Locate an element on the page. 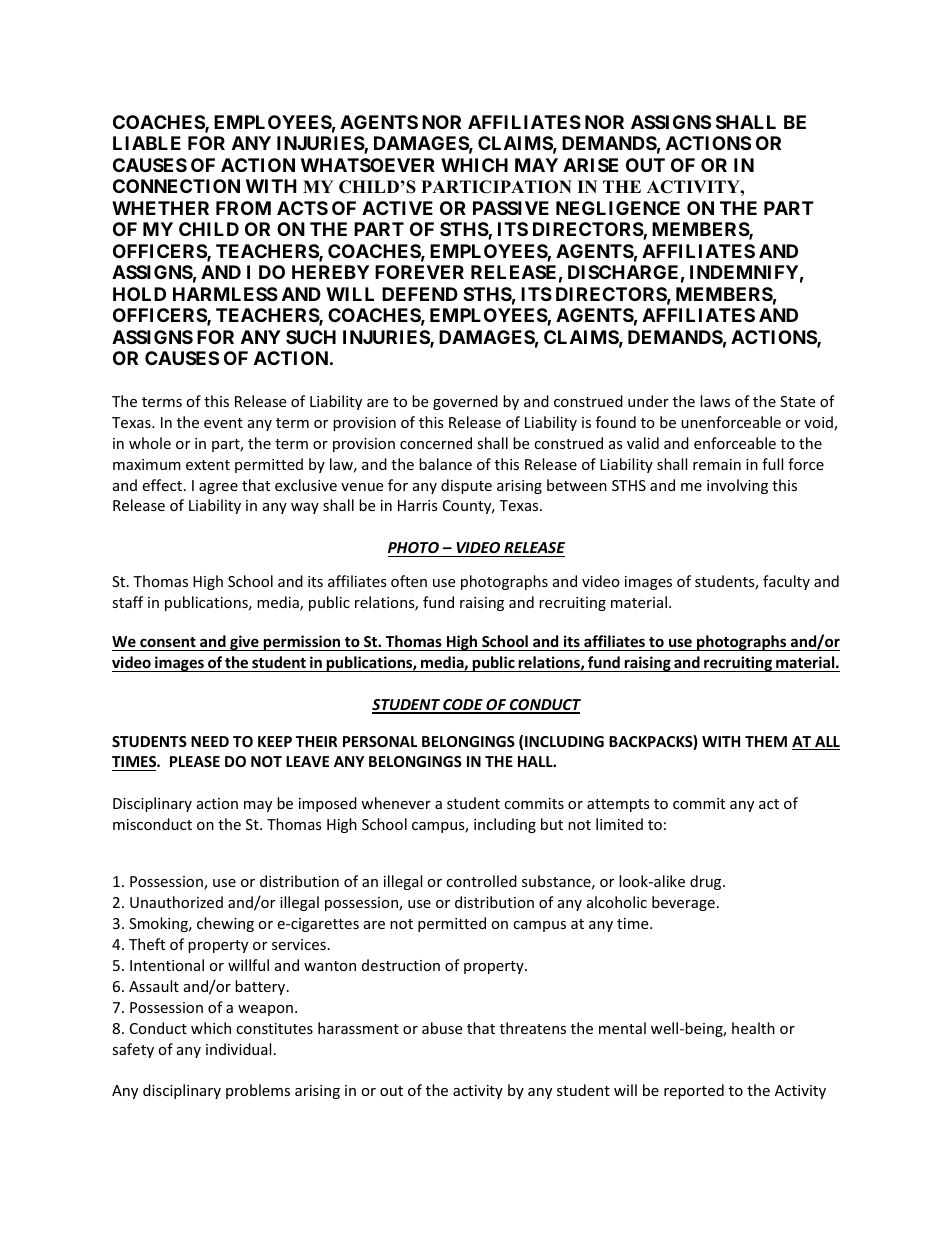 The width and height of the page is (952, 1233). laws is located at coordinates (715, 401).
